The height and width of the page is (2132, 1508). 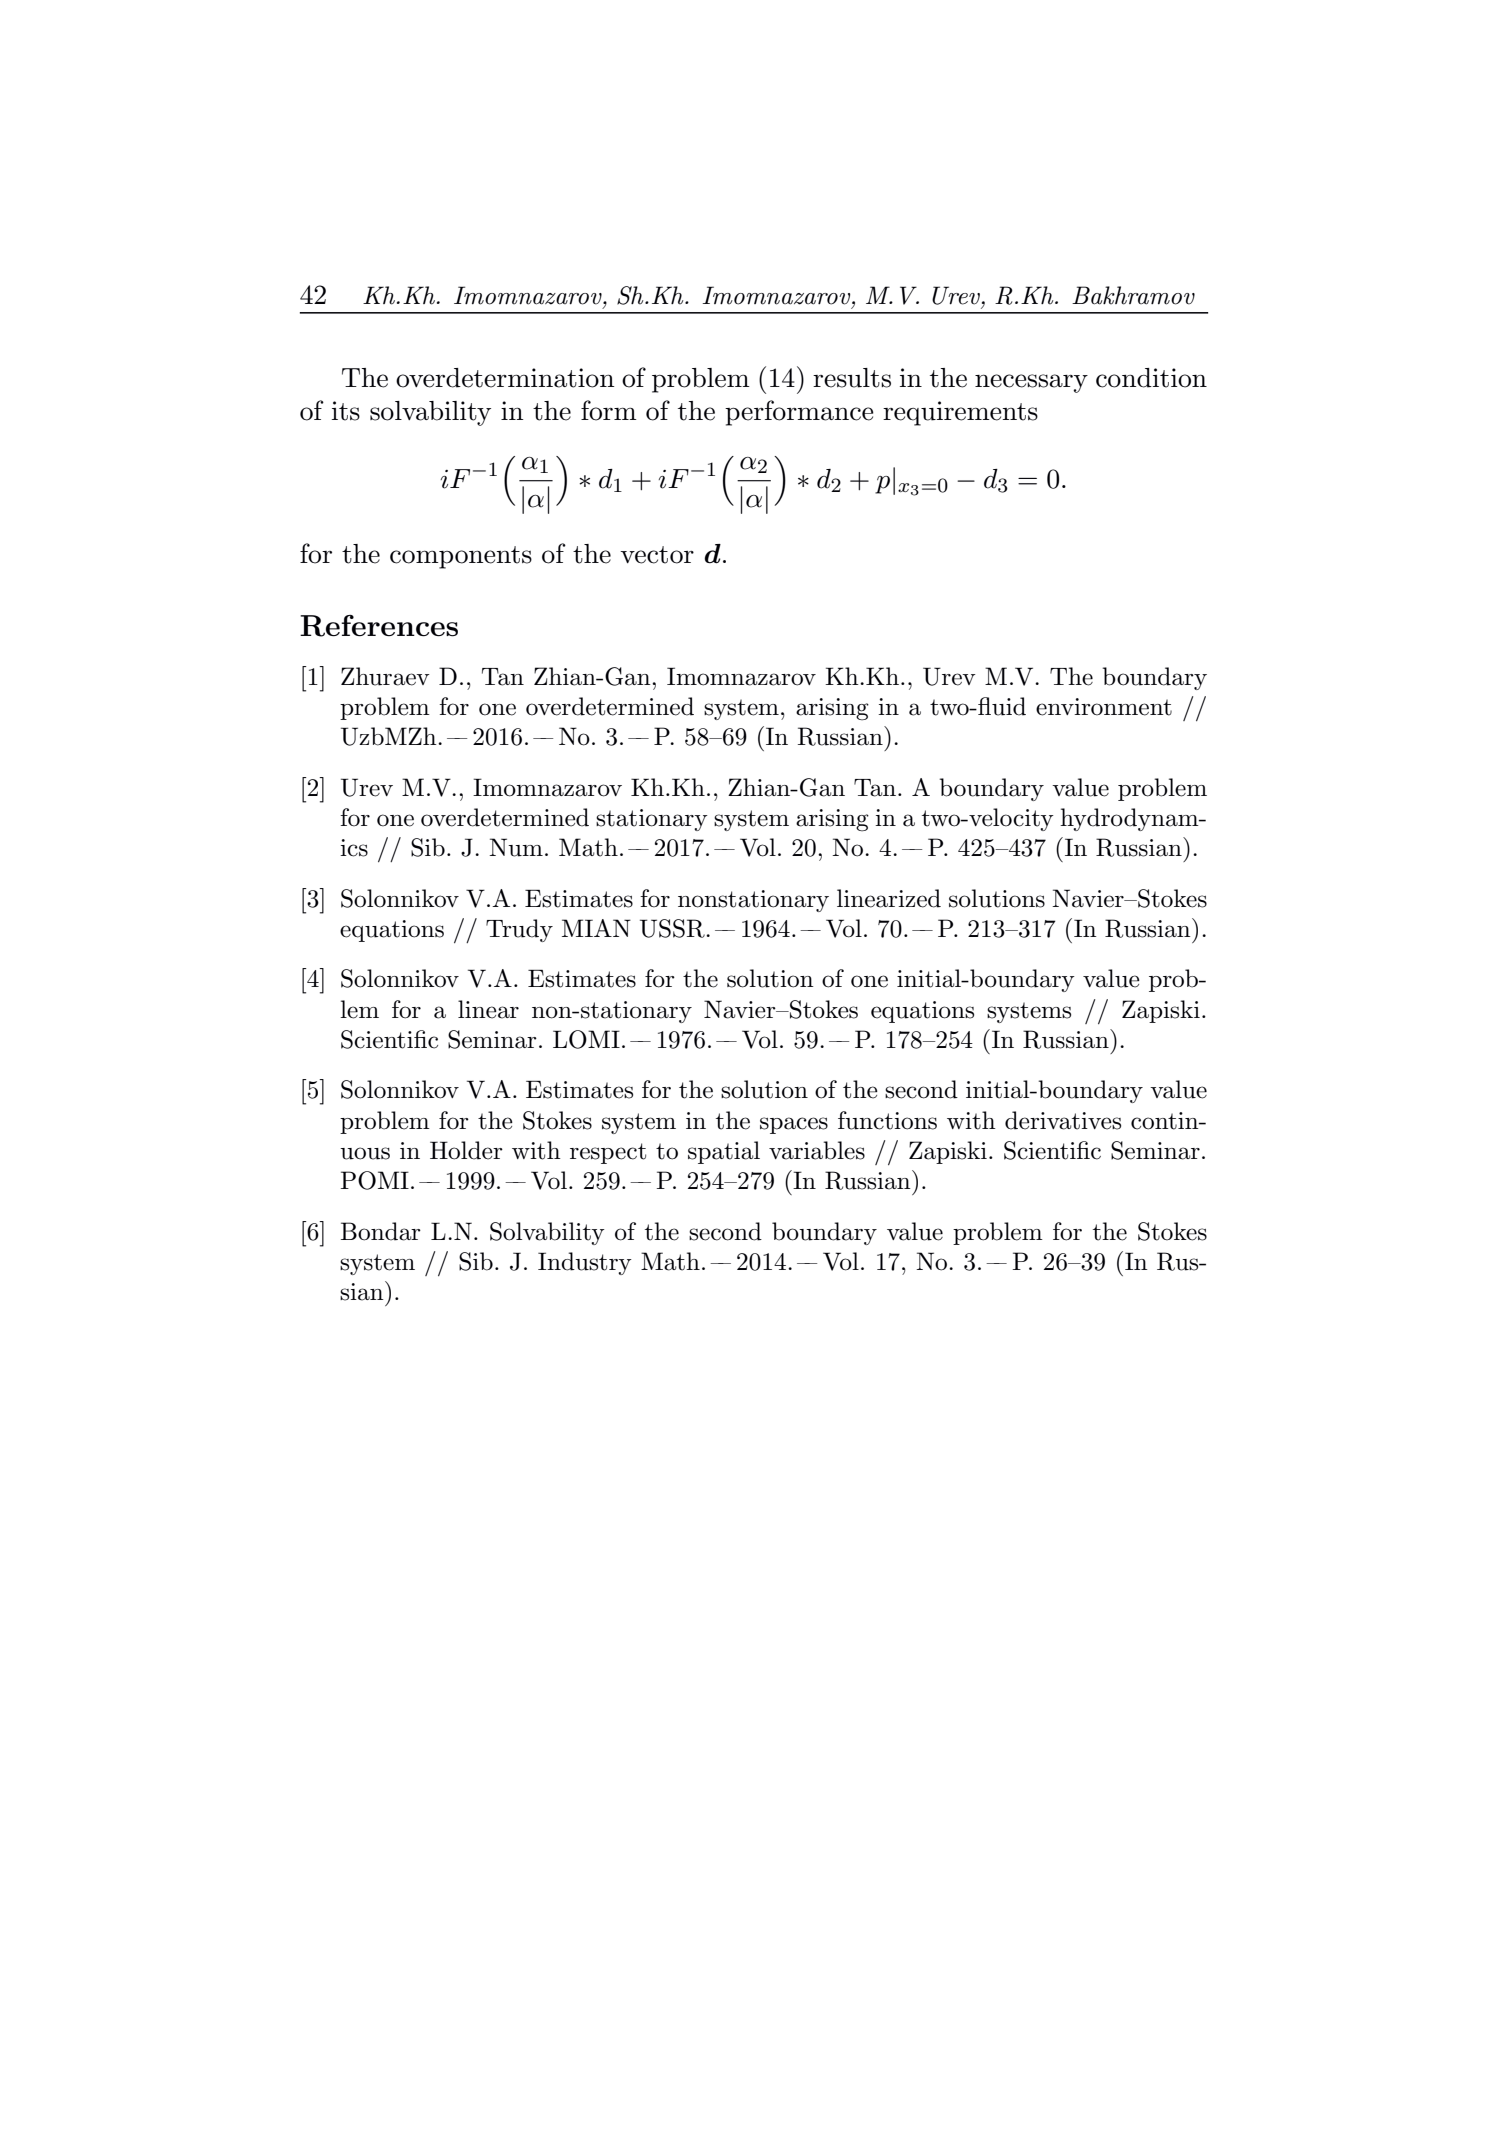 I want to click on Bondar, so click(x=381, y=1231).
